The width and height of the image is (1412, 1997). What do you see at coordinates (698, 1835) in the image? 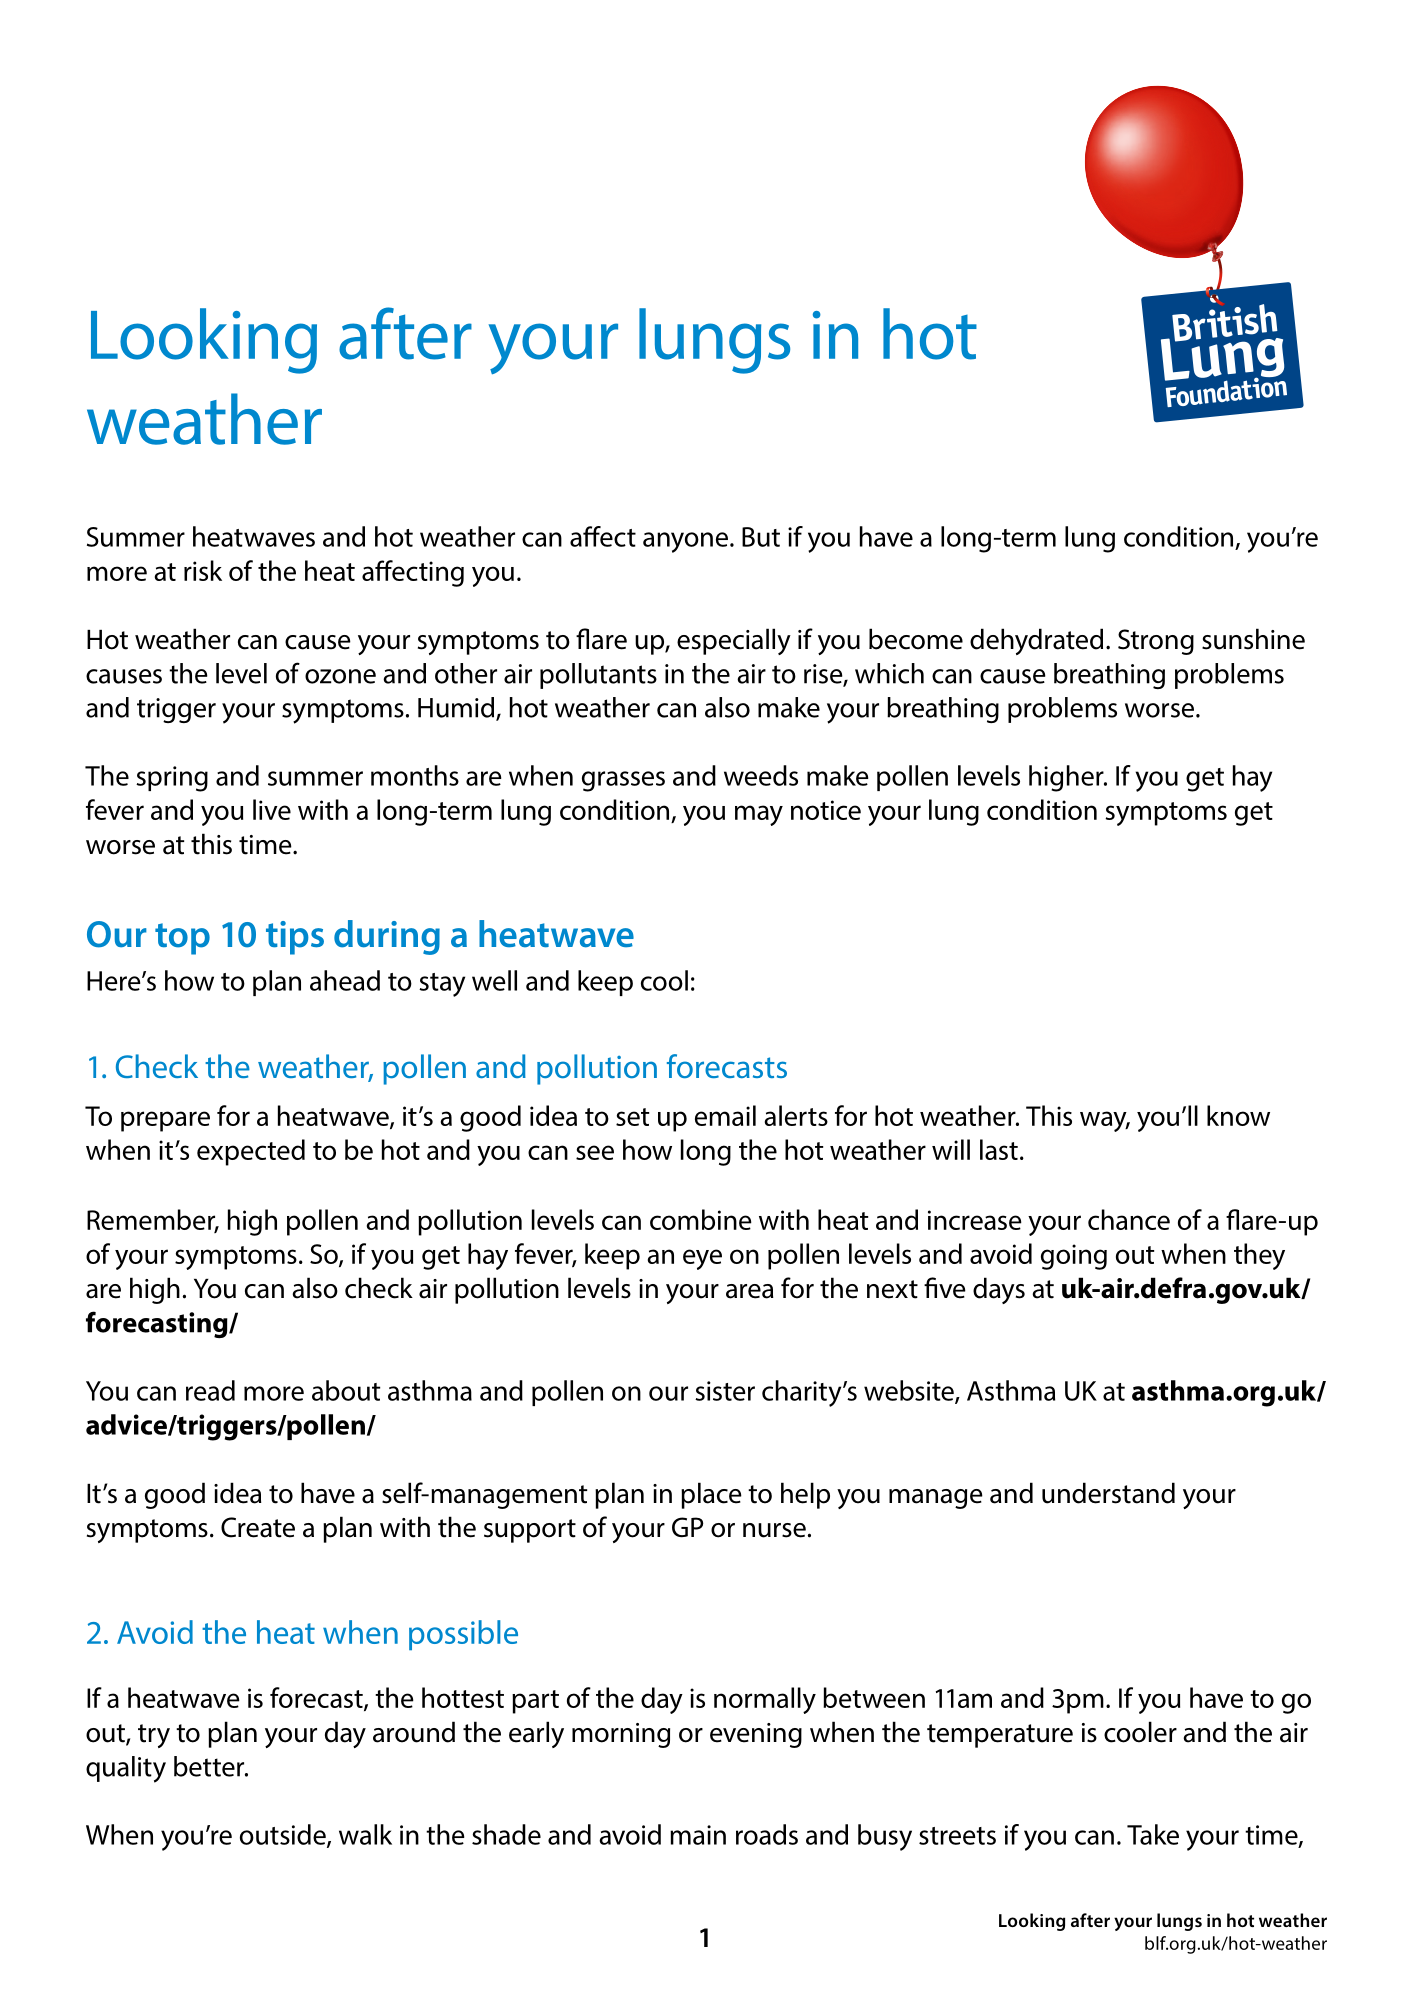
I see `main` at bounding box center [698, 1835].
